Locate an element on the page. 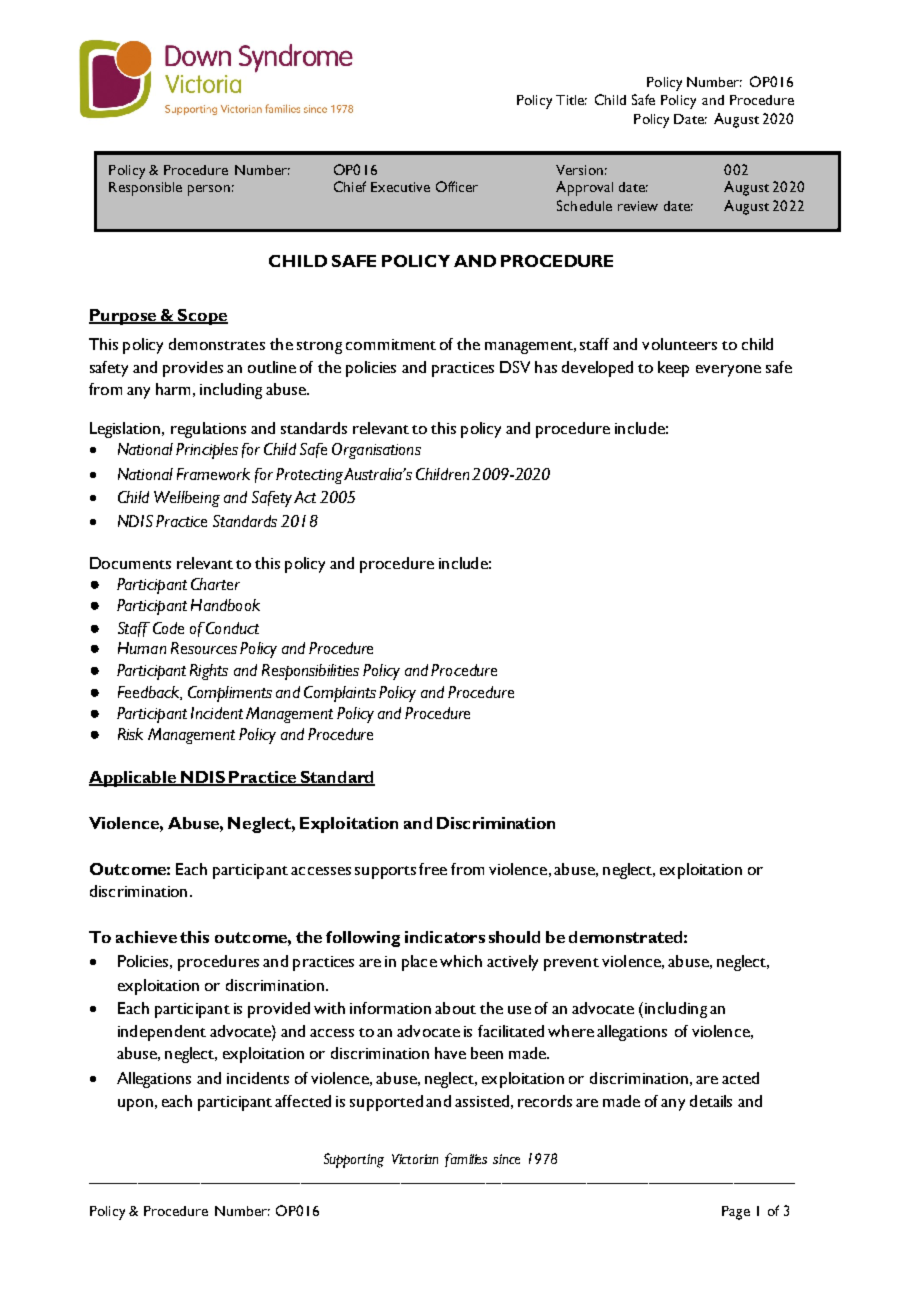 Image resolution: width=924 pixels, height=1309 pixels. Applicable is located at coordinates (133, 779).
